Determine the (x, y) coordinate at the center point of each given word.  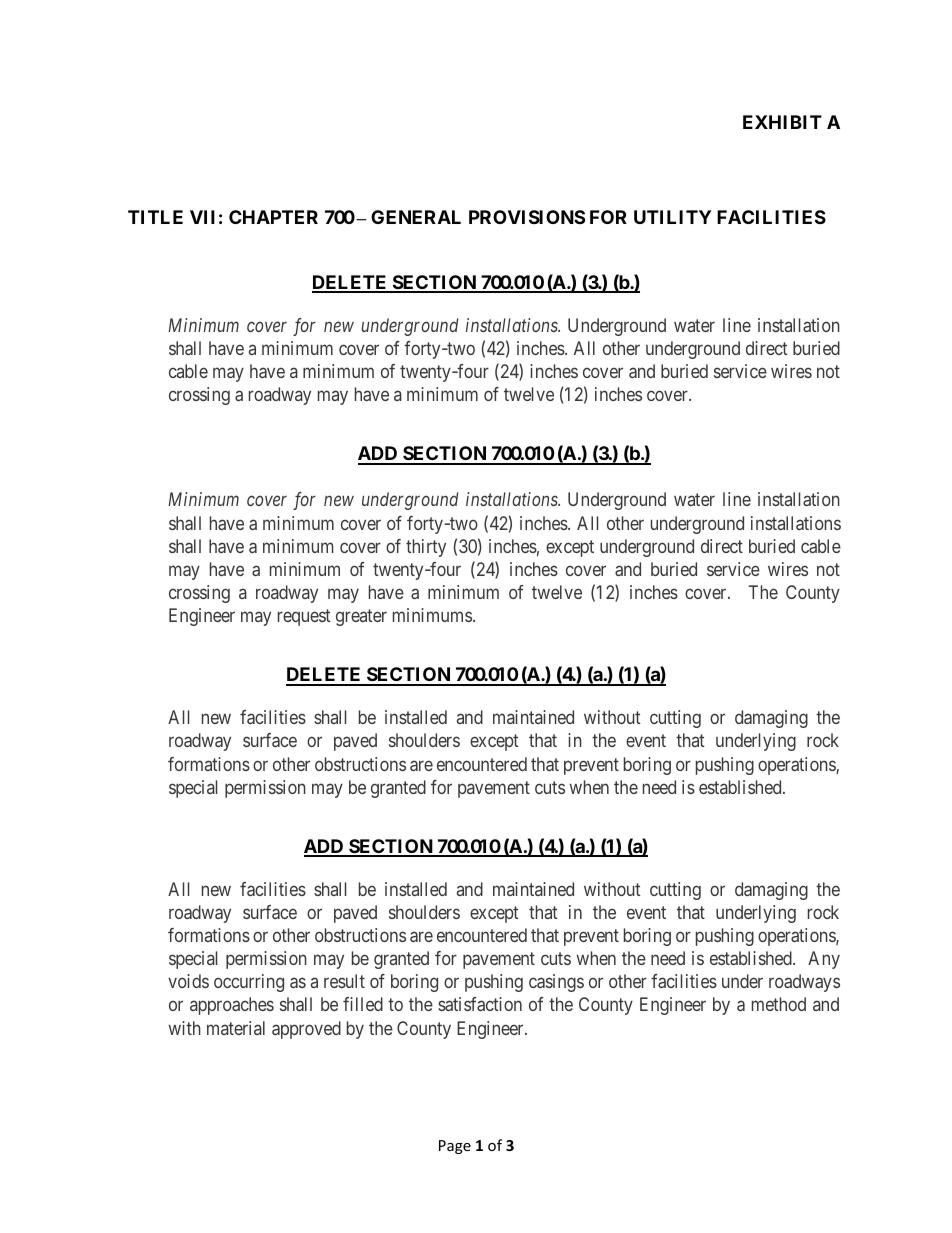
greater (361, 618)
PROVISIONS (527, 217)
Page (455, 1147)
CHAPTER (273, 217)
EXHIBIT (782, 122)
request (304, 618)
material (236, 1028)
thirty (426, 548)
